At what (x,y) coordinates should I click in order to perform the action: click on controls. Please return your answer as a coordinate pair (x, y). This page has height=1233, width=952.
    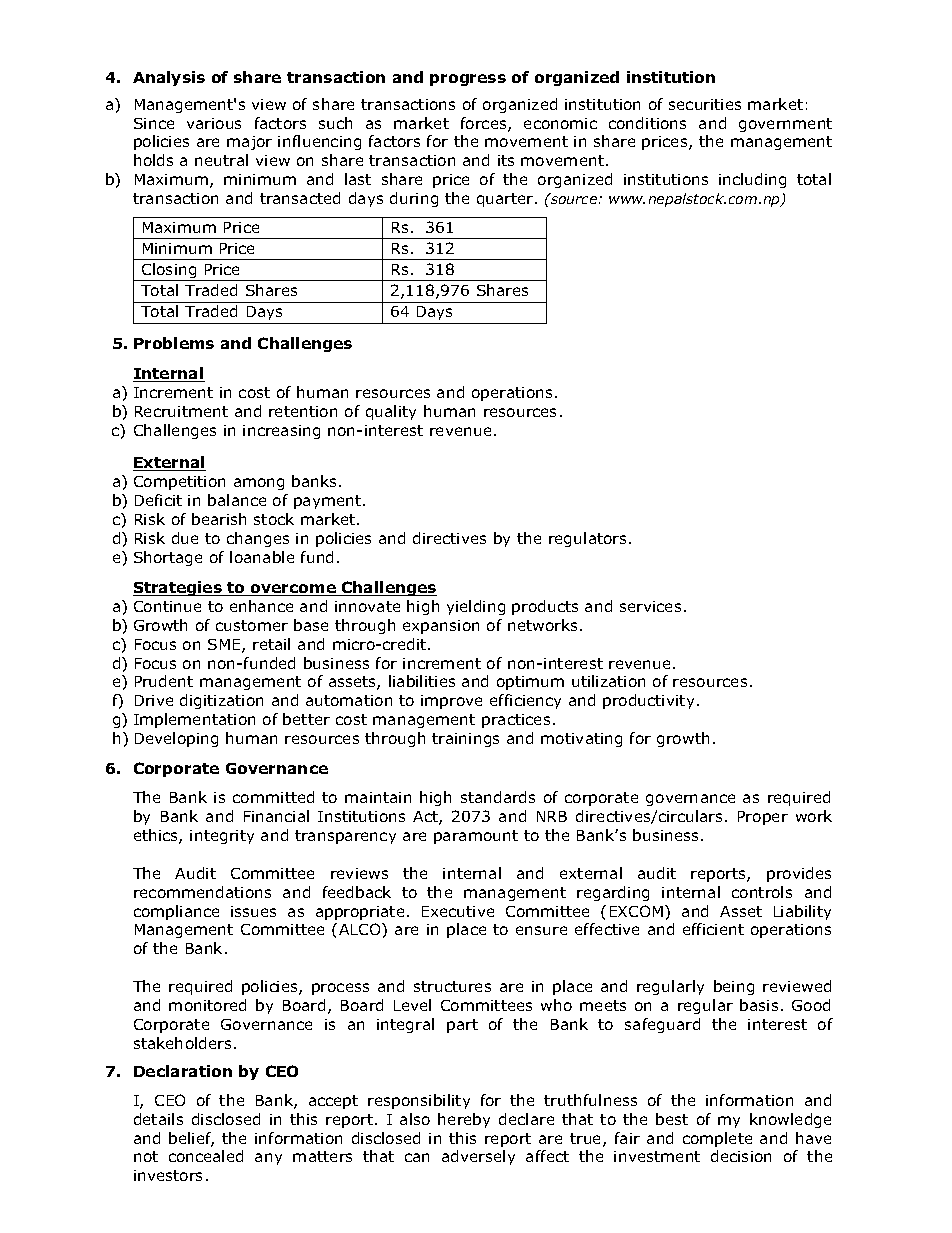
    Looking at the image, I should click on (762, 892).
